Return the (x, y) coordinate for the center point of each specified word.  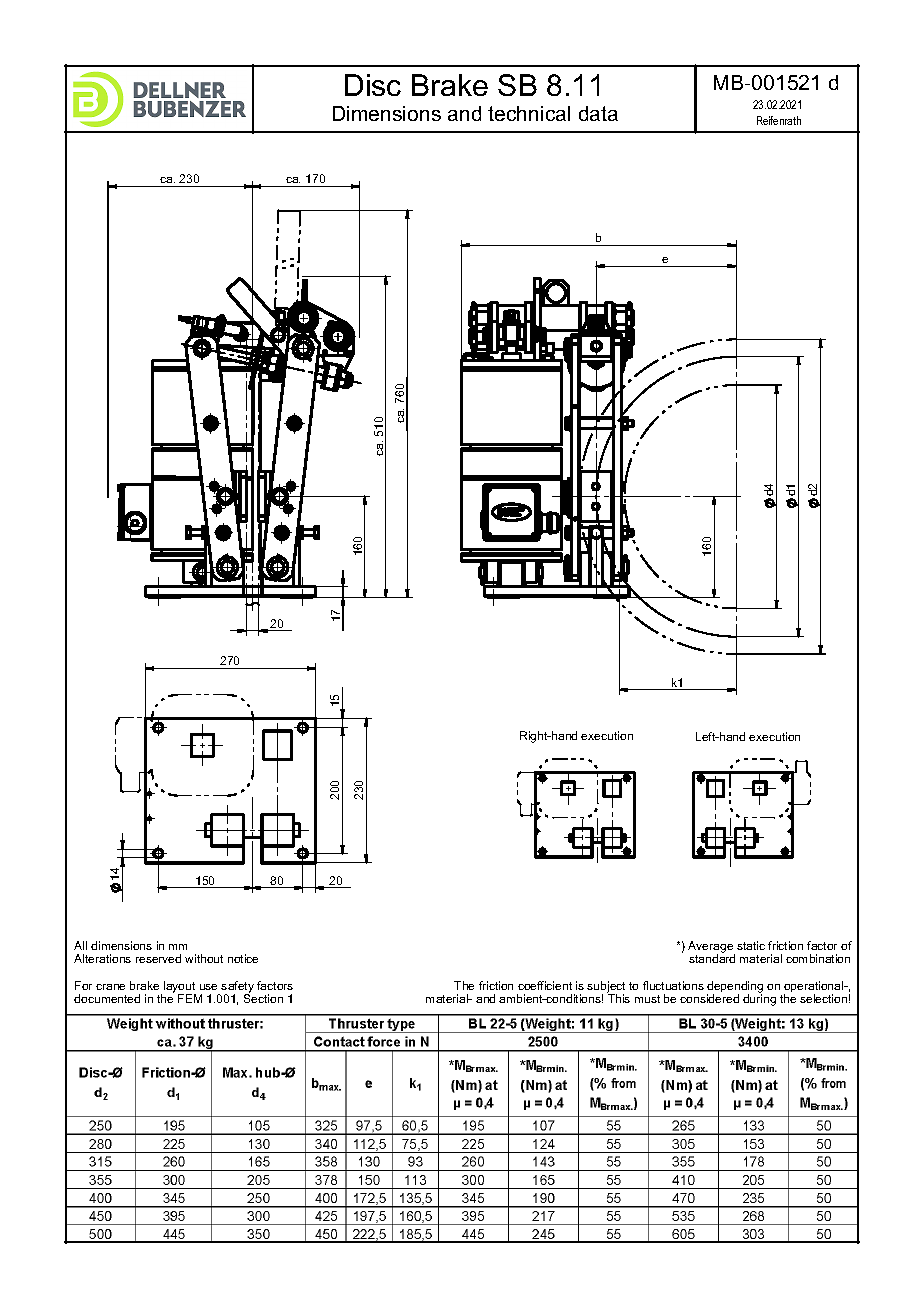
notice (243, 958)
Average (711, 948)
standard (712, 958)
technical (529, 113)
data (598, 113)
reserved (158, 958)
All (80, 945)
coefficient (545, 985)
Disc (373, 85)
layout (180, 988)
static (751, 945)
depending (735, 988)
